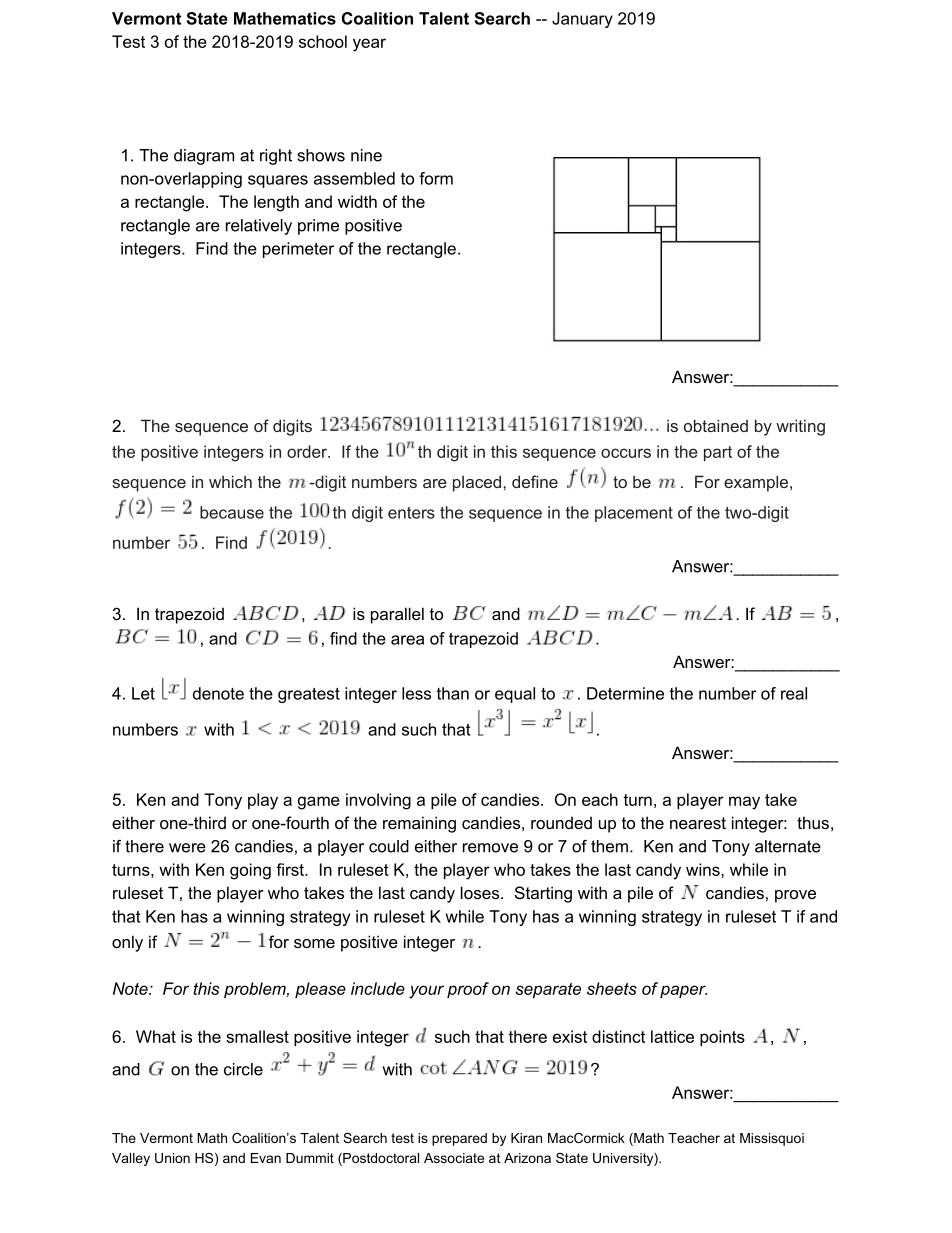  What do you see at coordinates (477, 483) in the image?
I see `placed` at bounding box center [477, 483].
